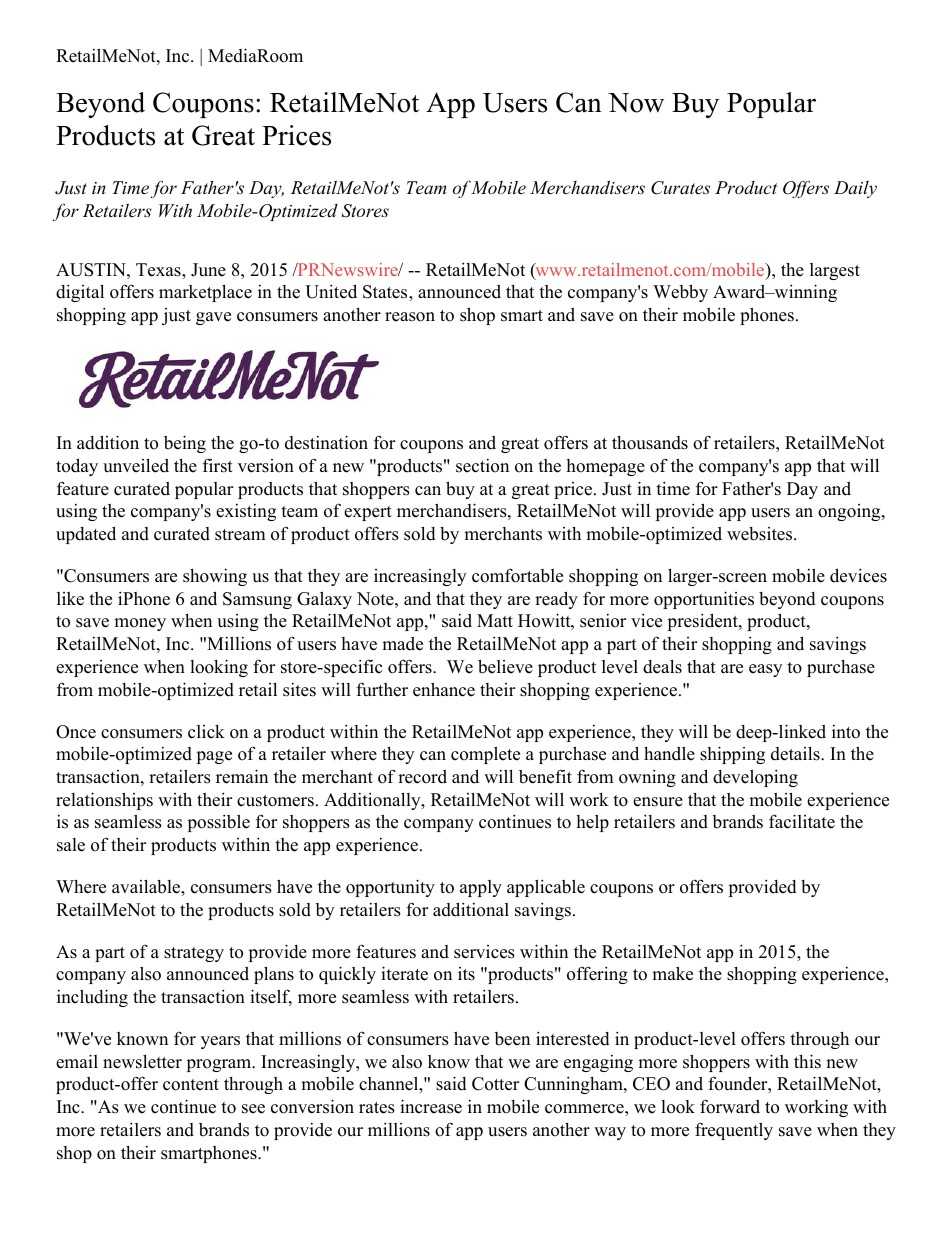 The height and width of the document is (1233, 952). What do you see at coordinates (855, 189) in the document?
I see `Daily` at bounding box center [855, 189].
